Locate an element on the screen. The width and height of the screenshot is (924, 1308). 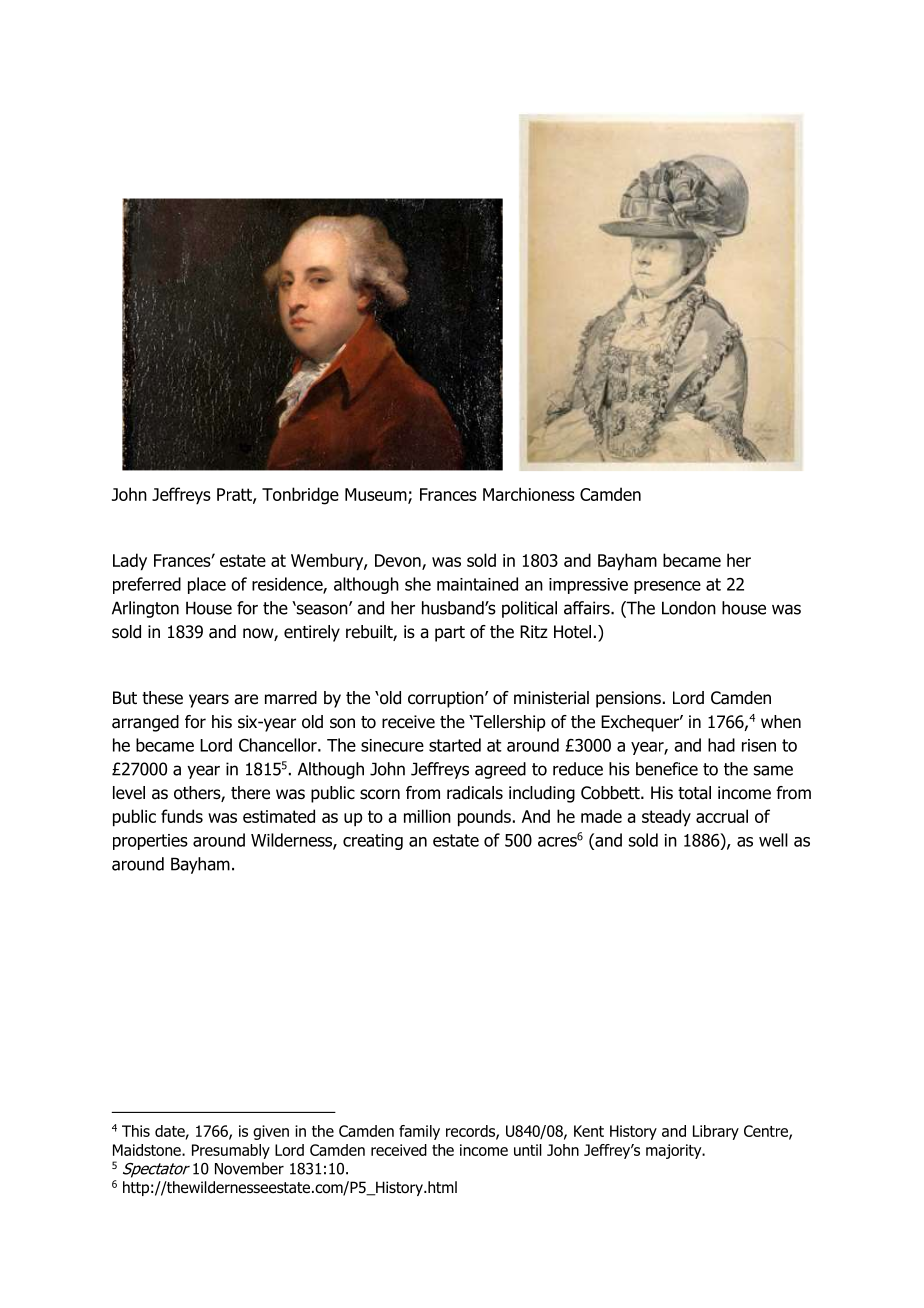
had is located at coordinates (721, 745).
